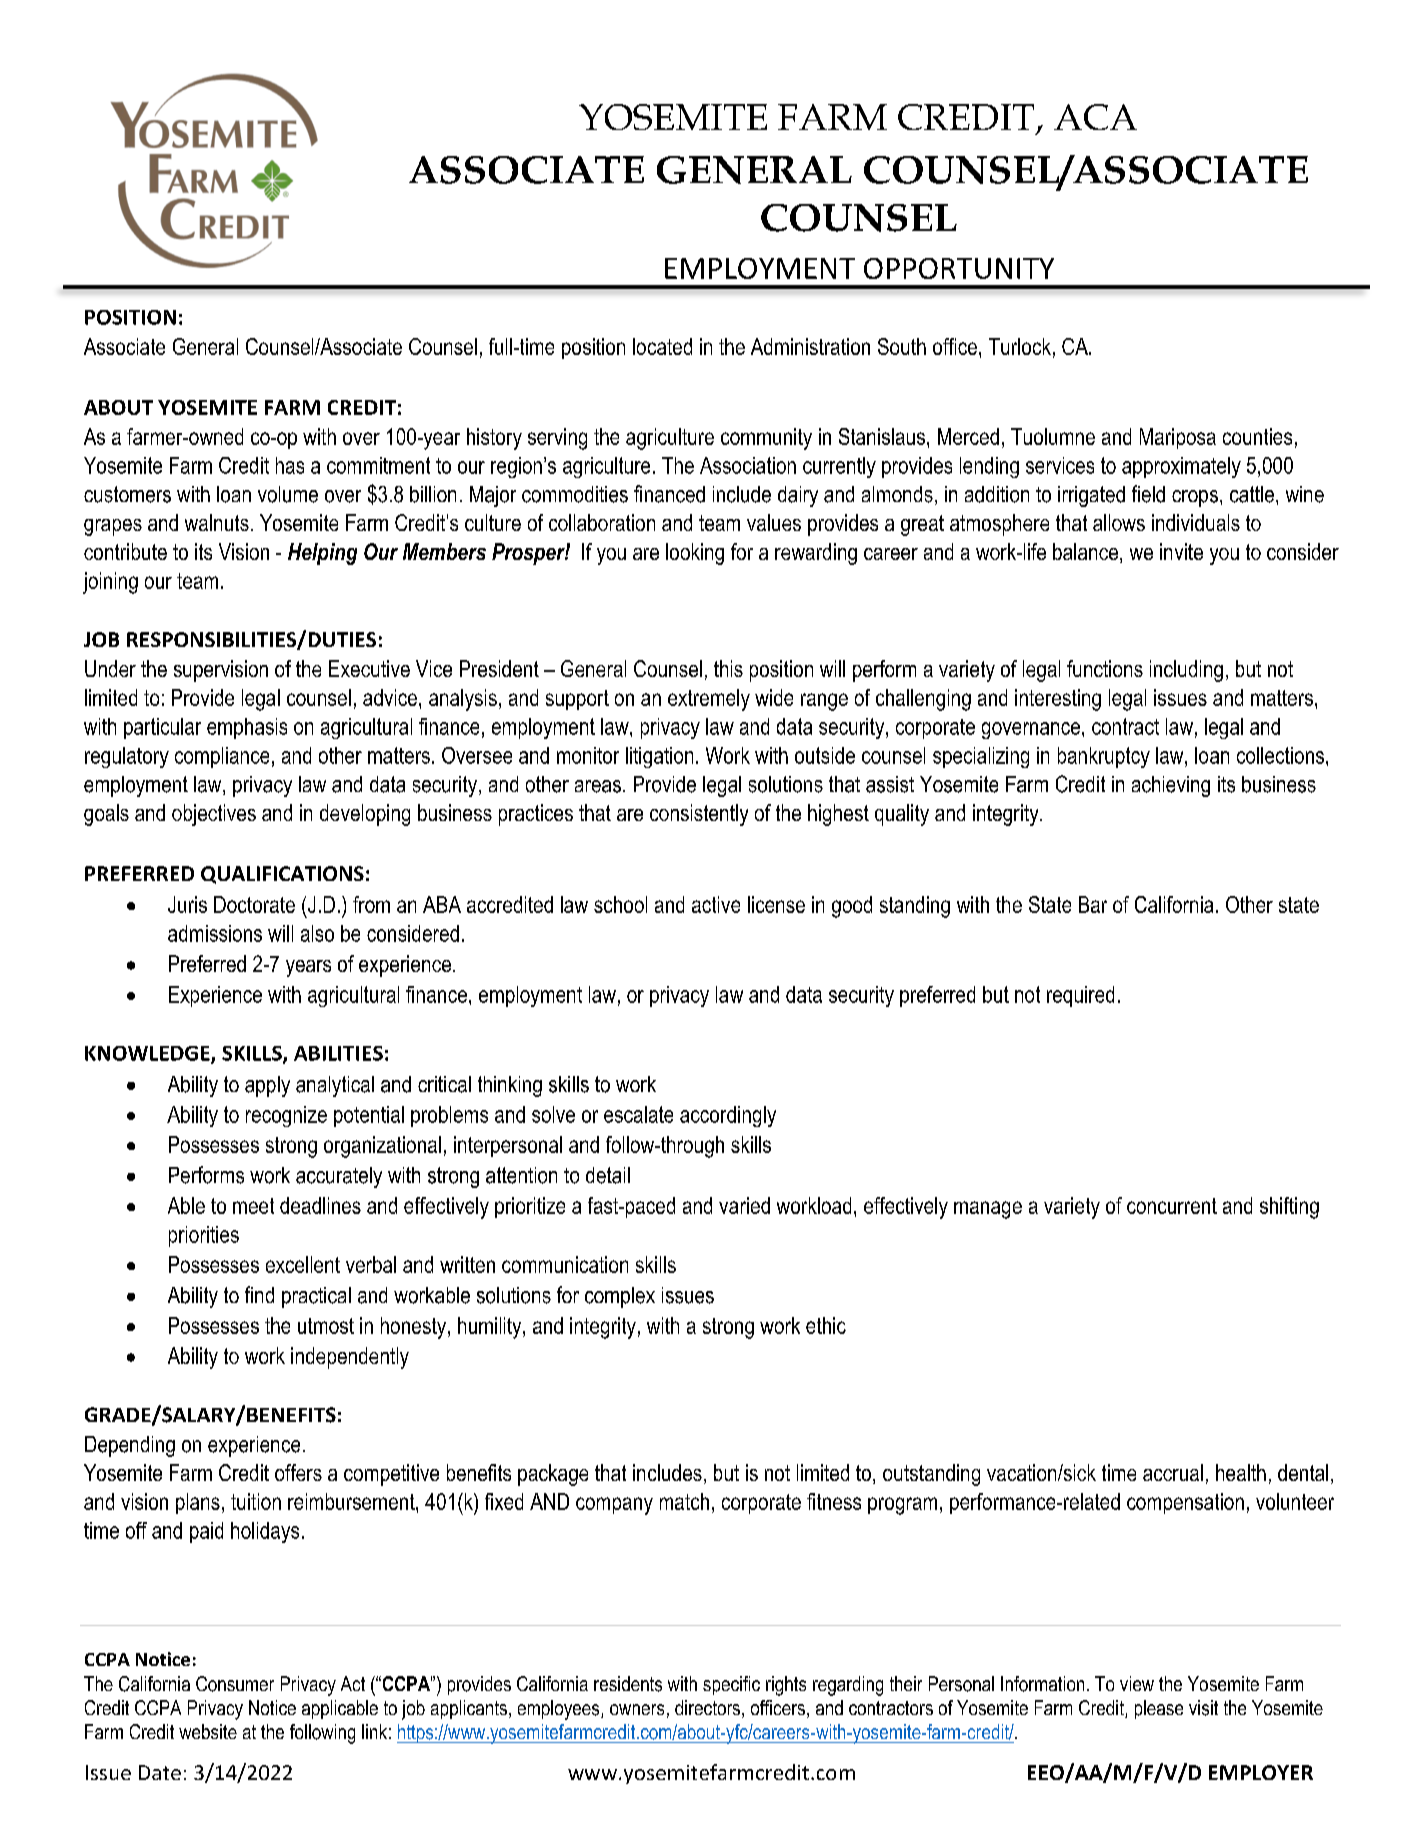 This image has width=1424, height=1842. Describe the element at coordinates (1178, 438) in the image. I see `Mariposa` at that location.
